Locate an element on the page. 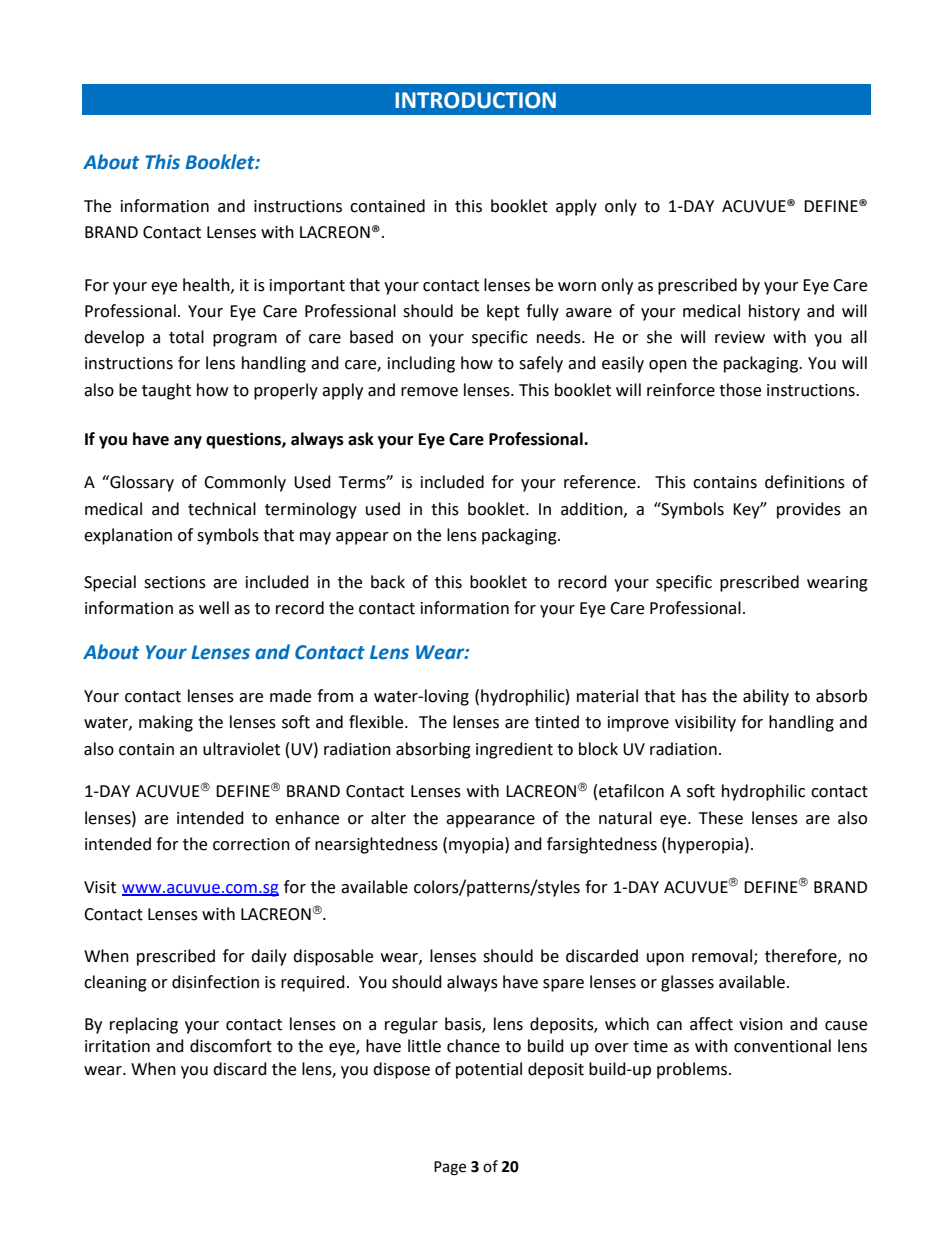  remove is located at coordinates (429, 392).
